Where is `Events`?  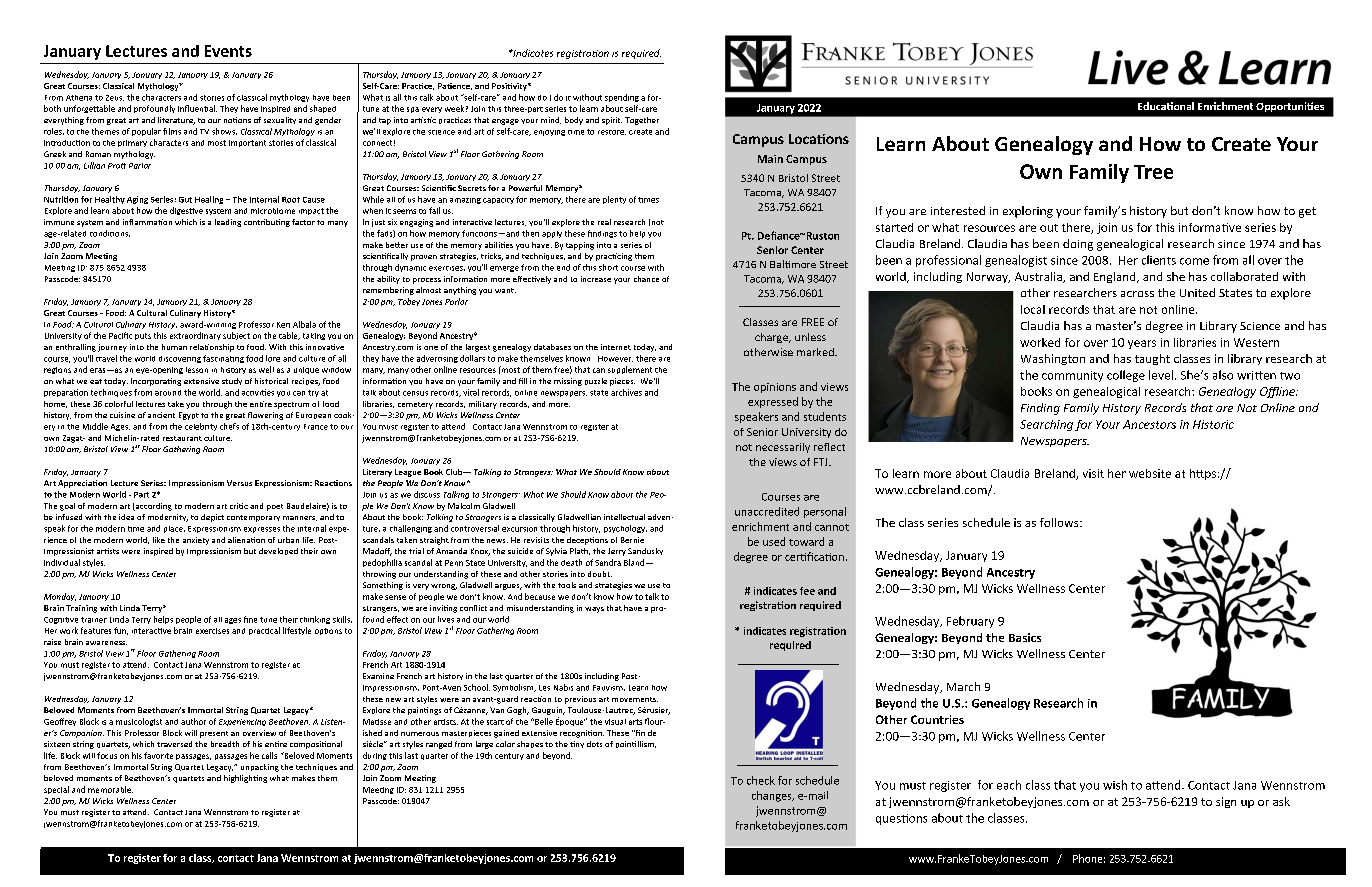
Events is located at coordinates (228, 51).
